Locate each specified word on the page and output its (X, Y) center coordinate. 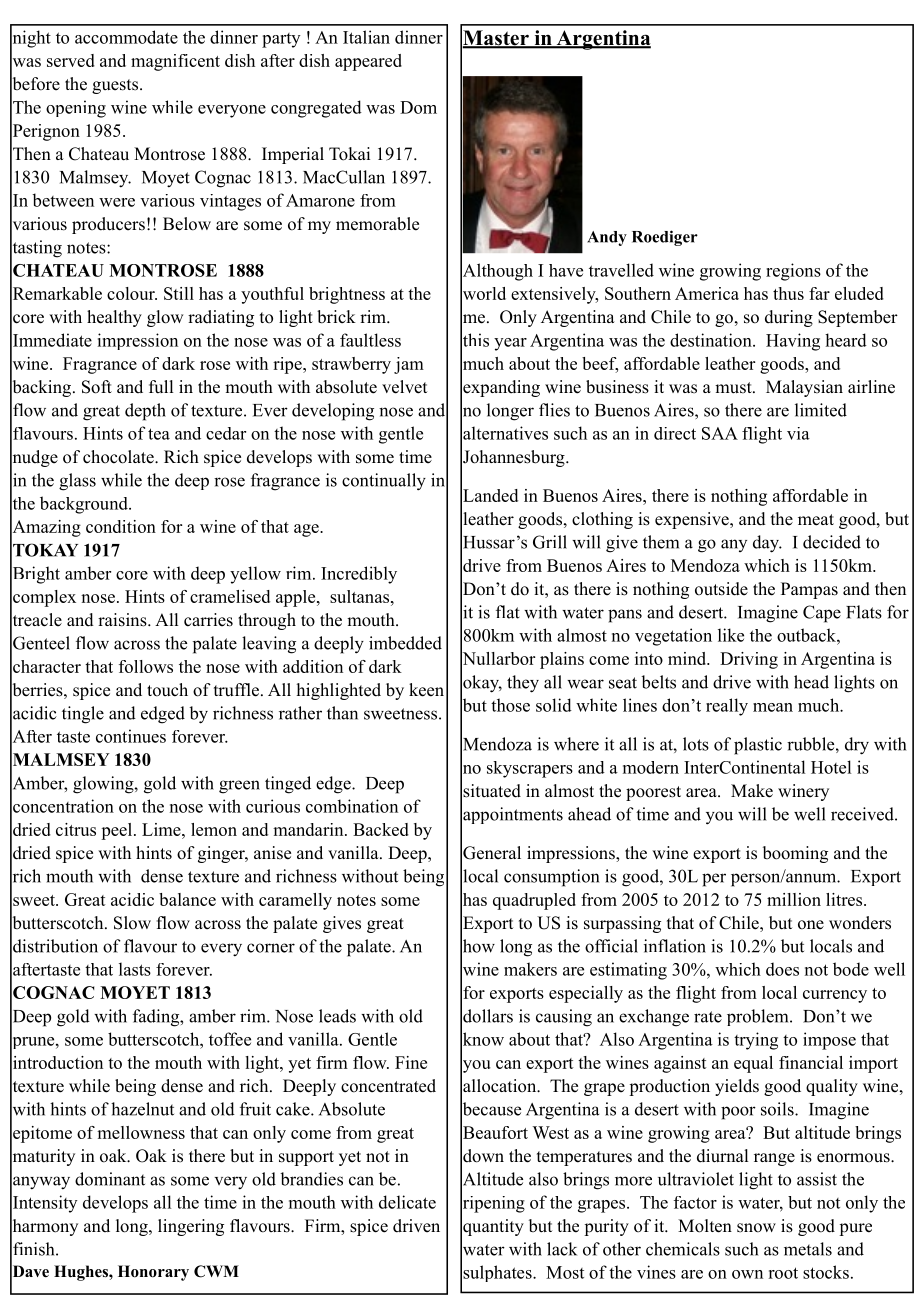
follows (146, 666)
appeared (368, 62)
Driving (749, 660)
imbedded (405, 643)
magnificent (175, 62)
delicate (407, 1202)
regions (793, 272)
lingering (191, 1227)
